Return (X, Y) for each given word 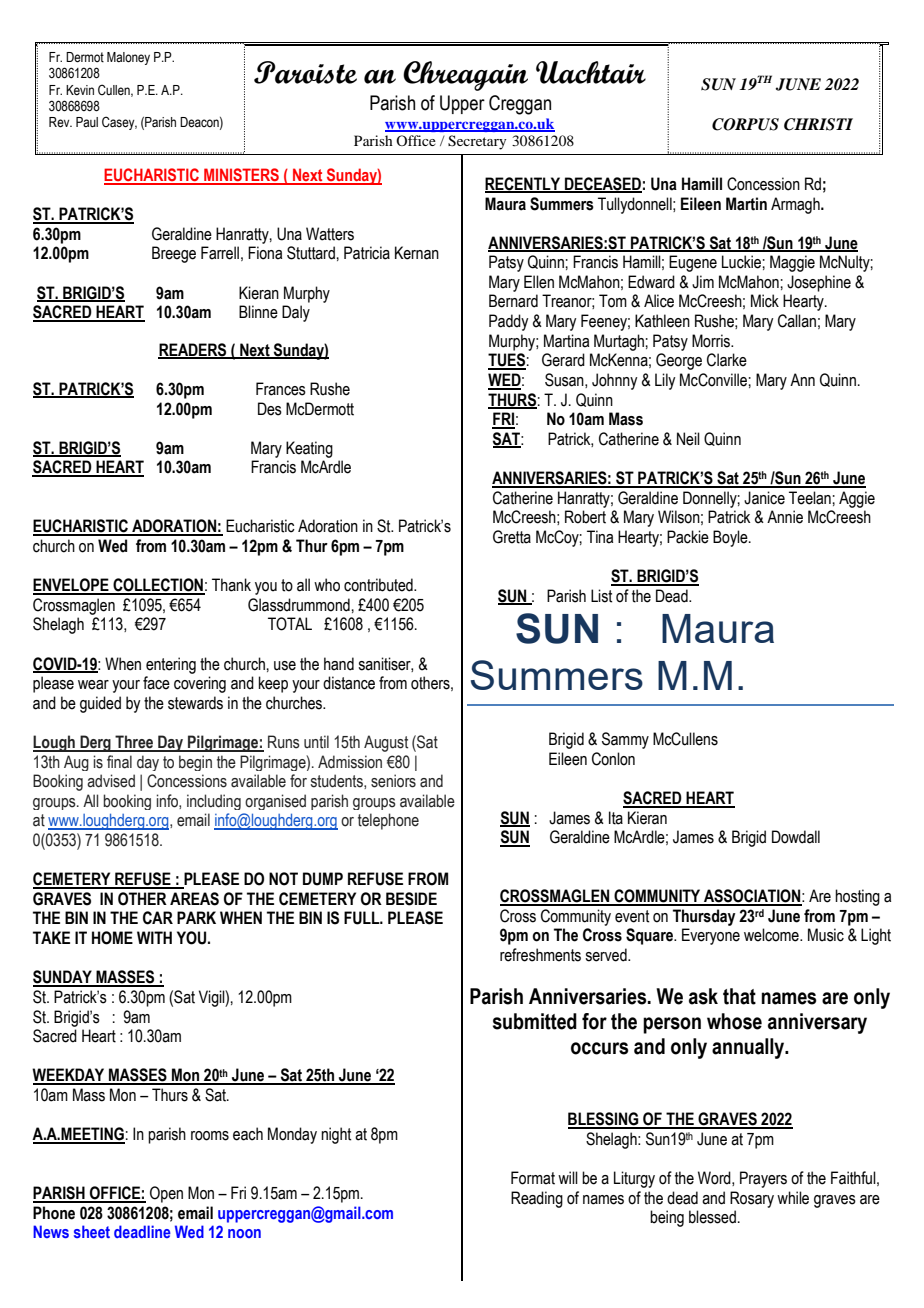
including (214, 802)
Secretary (477, 142)
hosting (857, 897)
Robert (585, 517)
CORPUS (745, 124)
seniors (393, 781)
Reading (537, 1199)
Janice (764, 498)
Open (166, 1194)
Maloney (128, 58)
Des (270, 409)
